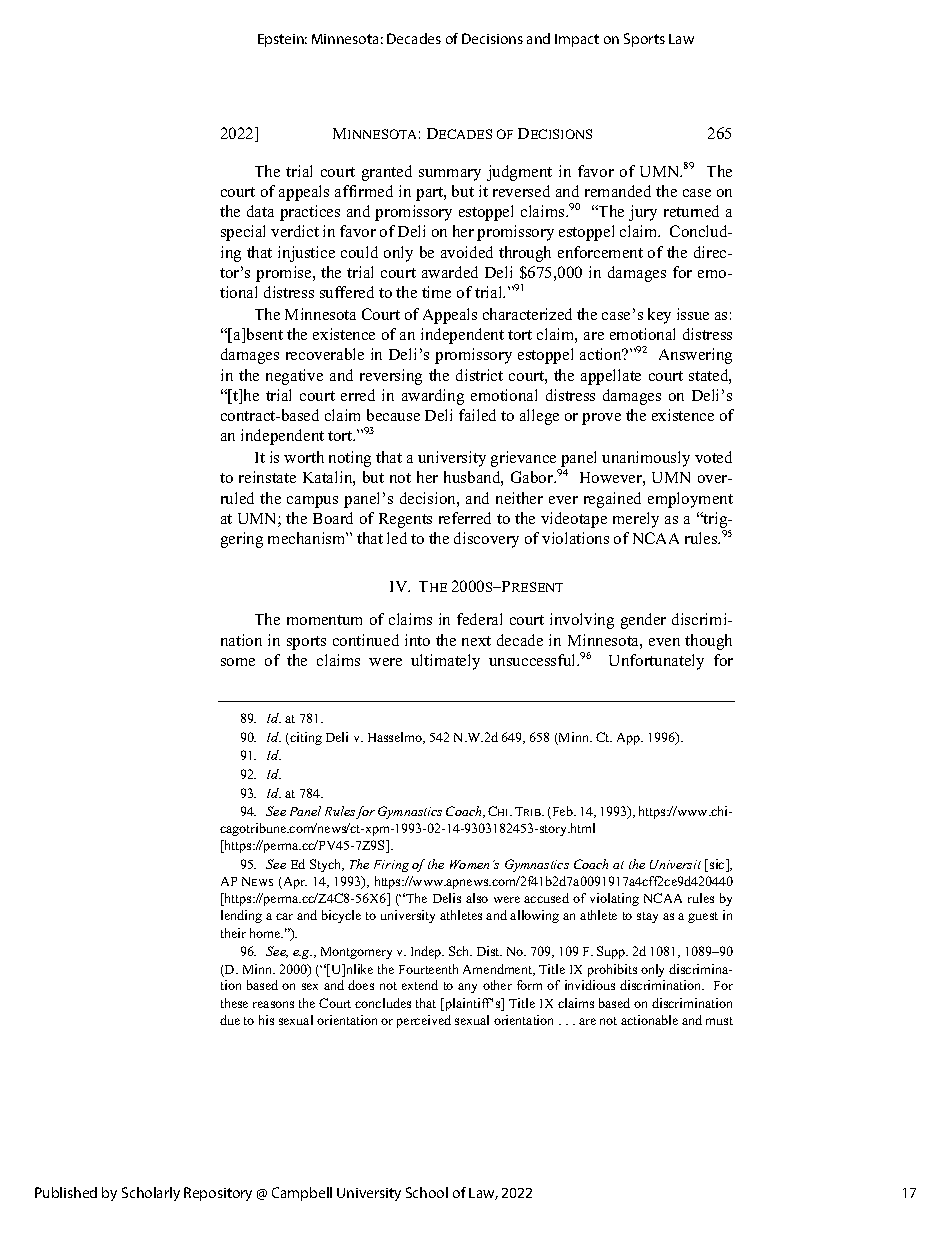 The height and width of the screenshot is (1233, 952). Describe the element at coordinates (260, 211) in the screenshot. I see `data` at that location.
